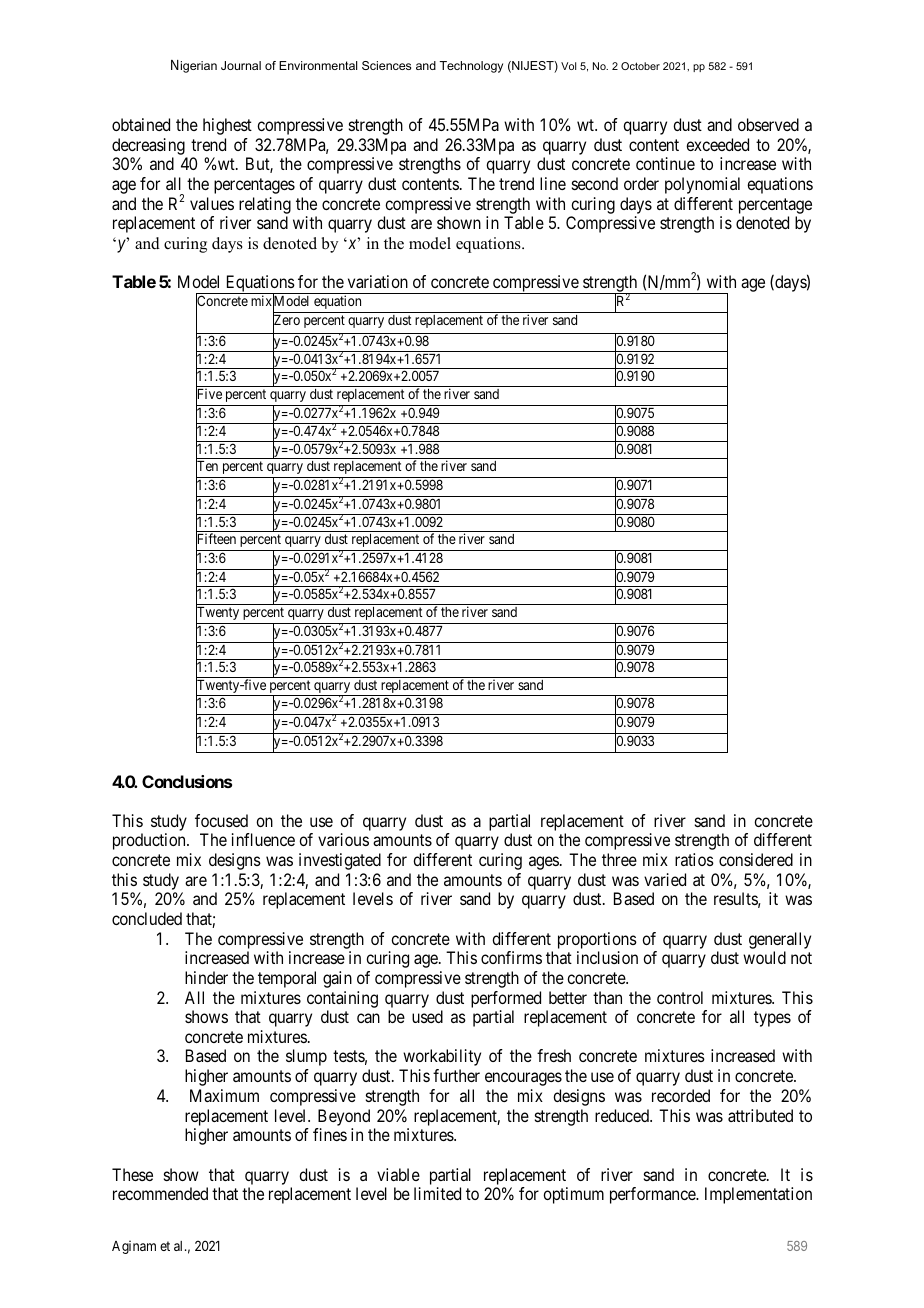 The height and width of the screenshot is (1308, 924). I want to click on values, so click(212, 203).
